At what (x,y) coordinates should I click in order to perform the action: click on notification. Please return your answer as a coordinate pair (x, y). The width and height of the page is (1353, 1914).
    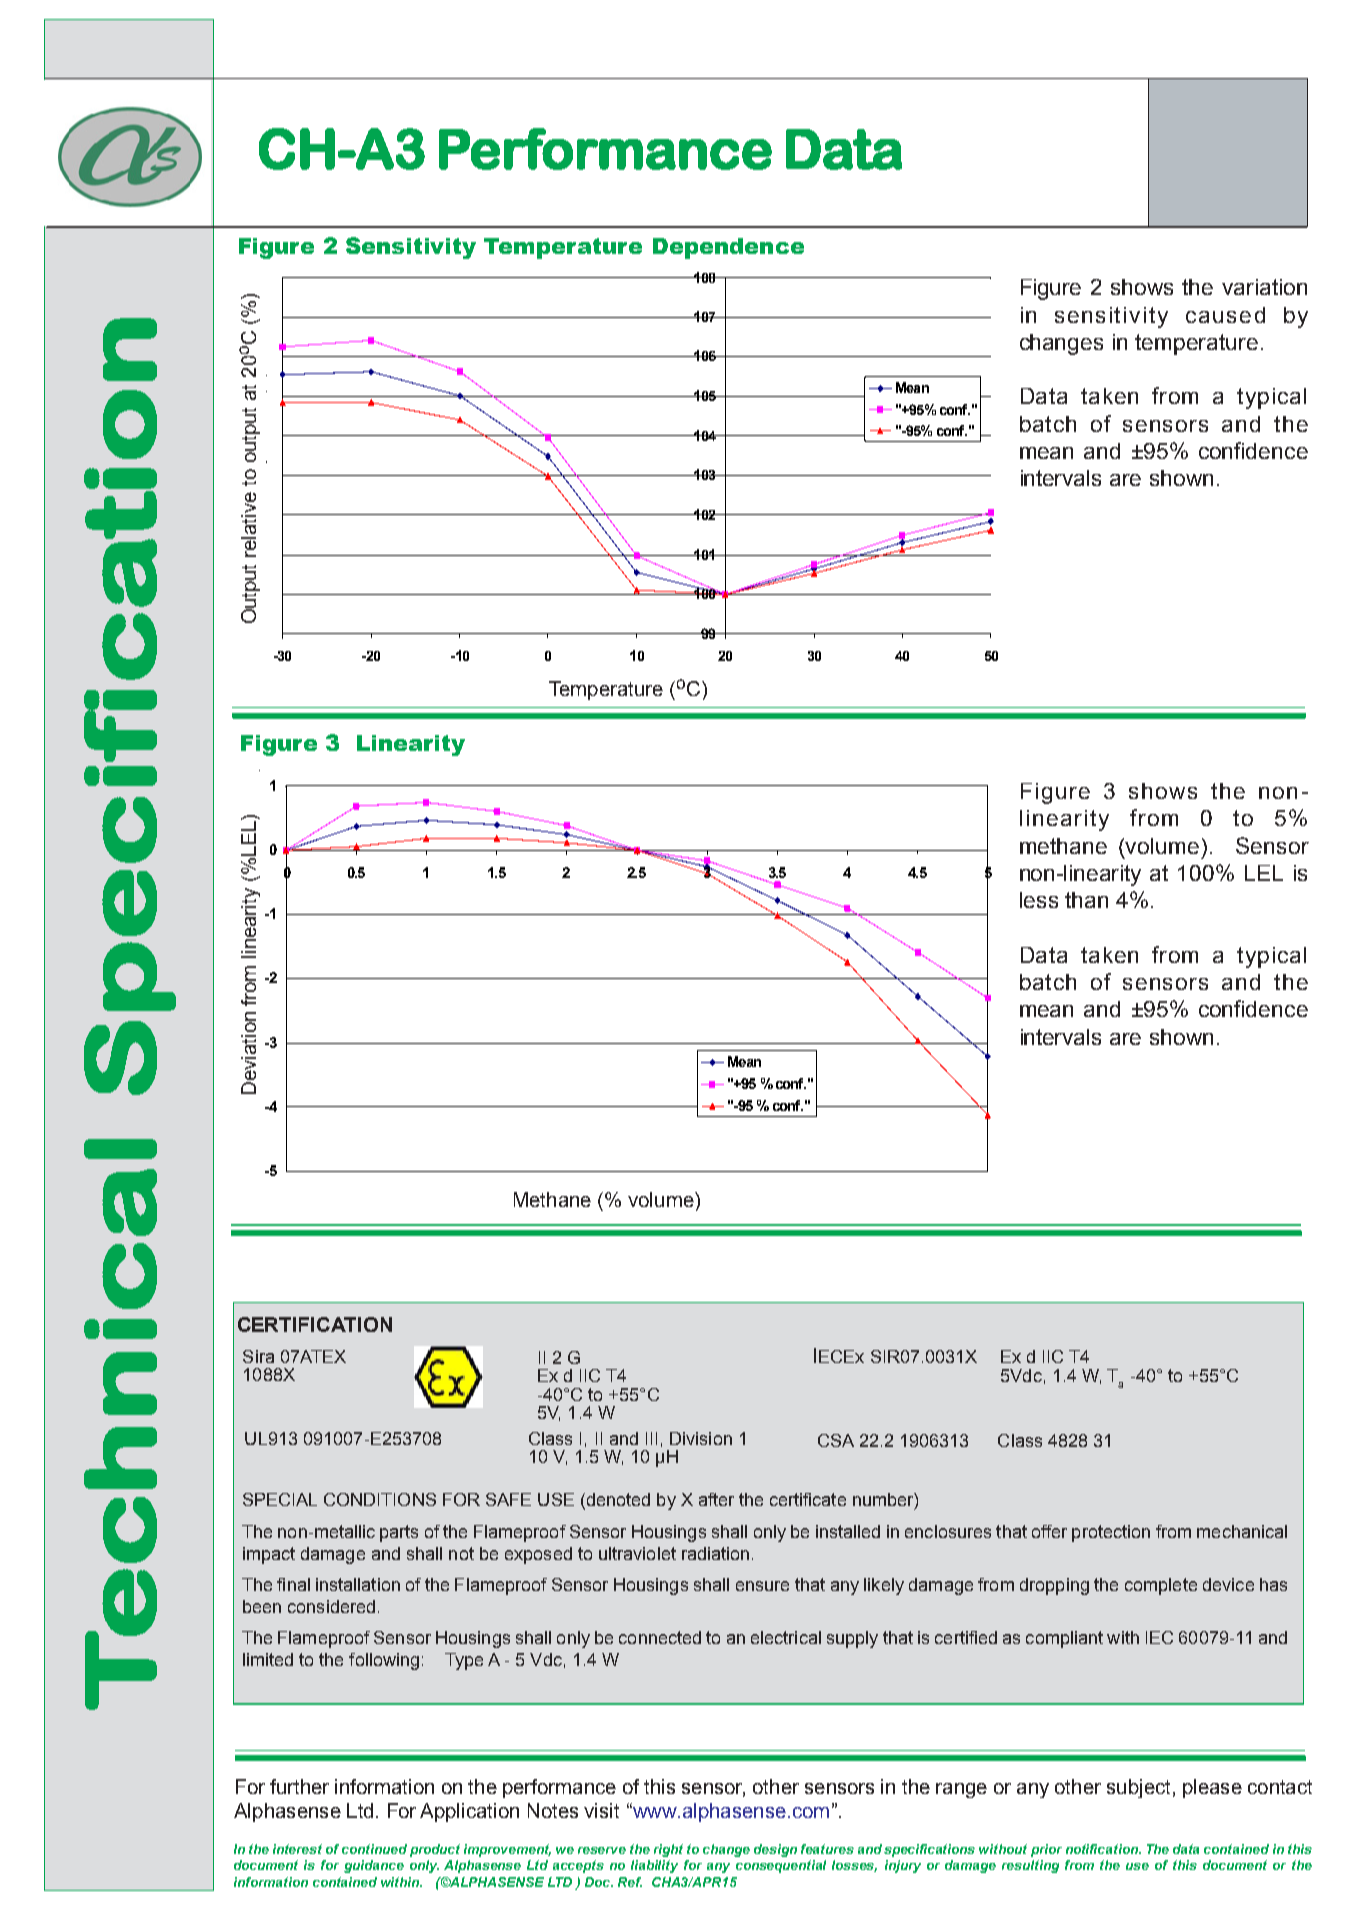
    Looking at the image, I should click on (1103, 1849).
